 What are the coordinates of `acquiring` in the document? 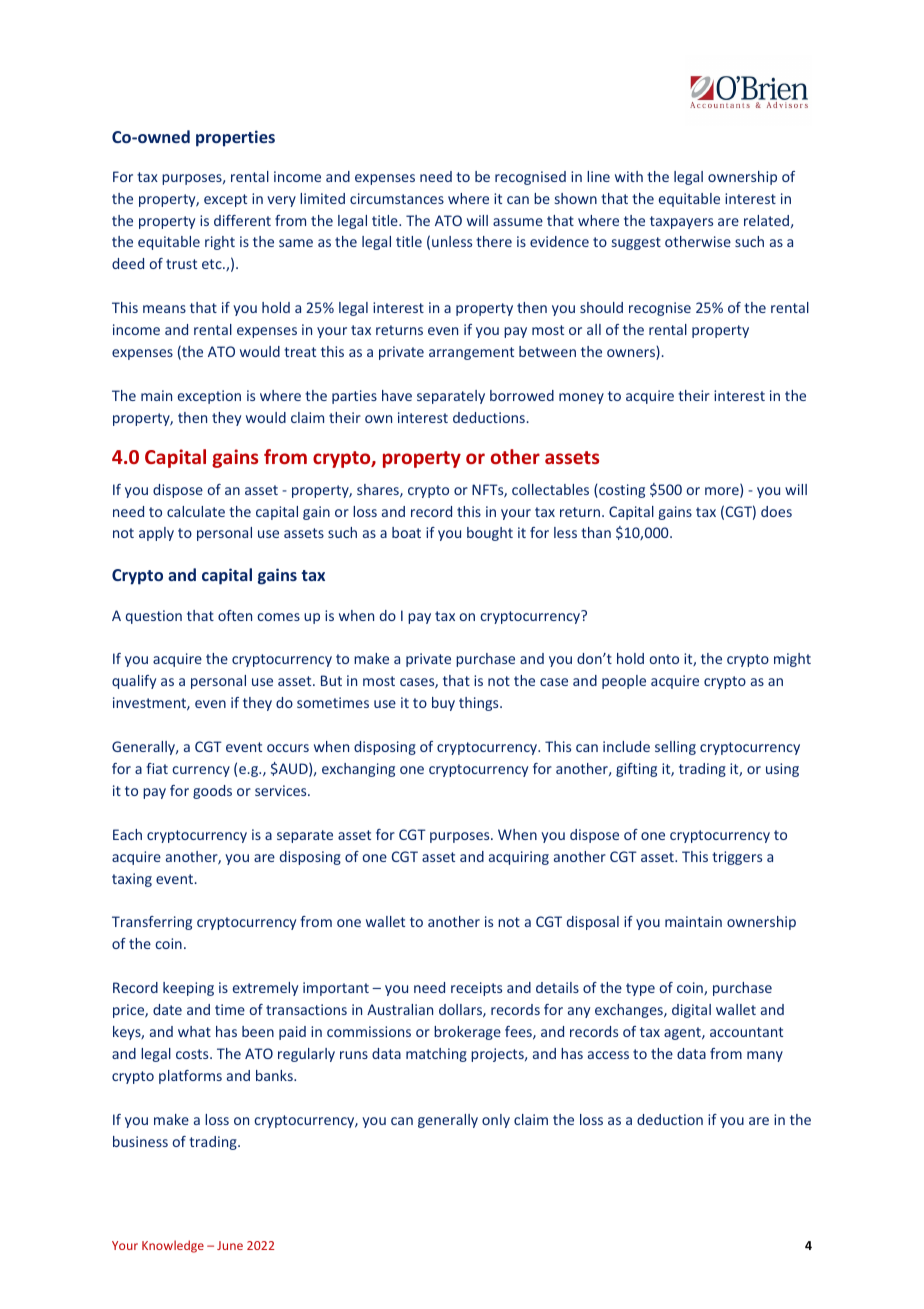 It's located at (519, 858).
